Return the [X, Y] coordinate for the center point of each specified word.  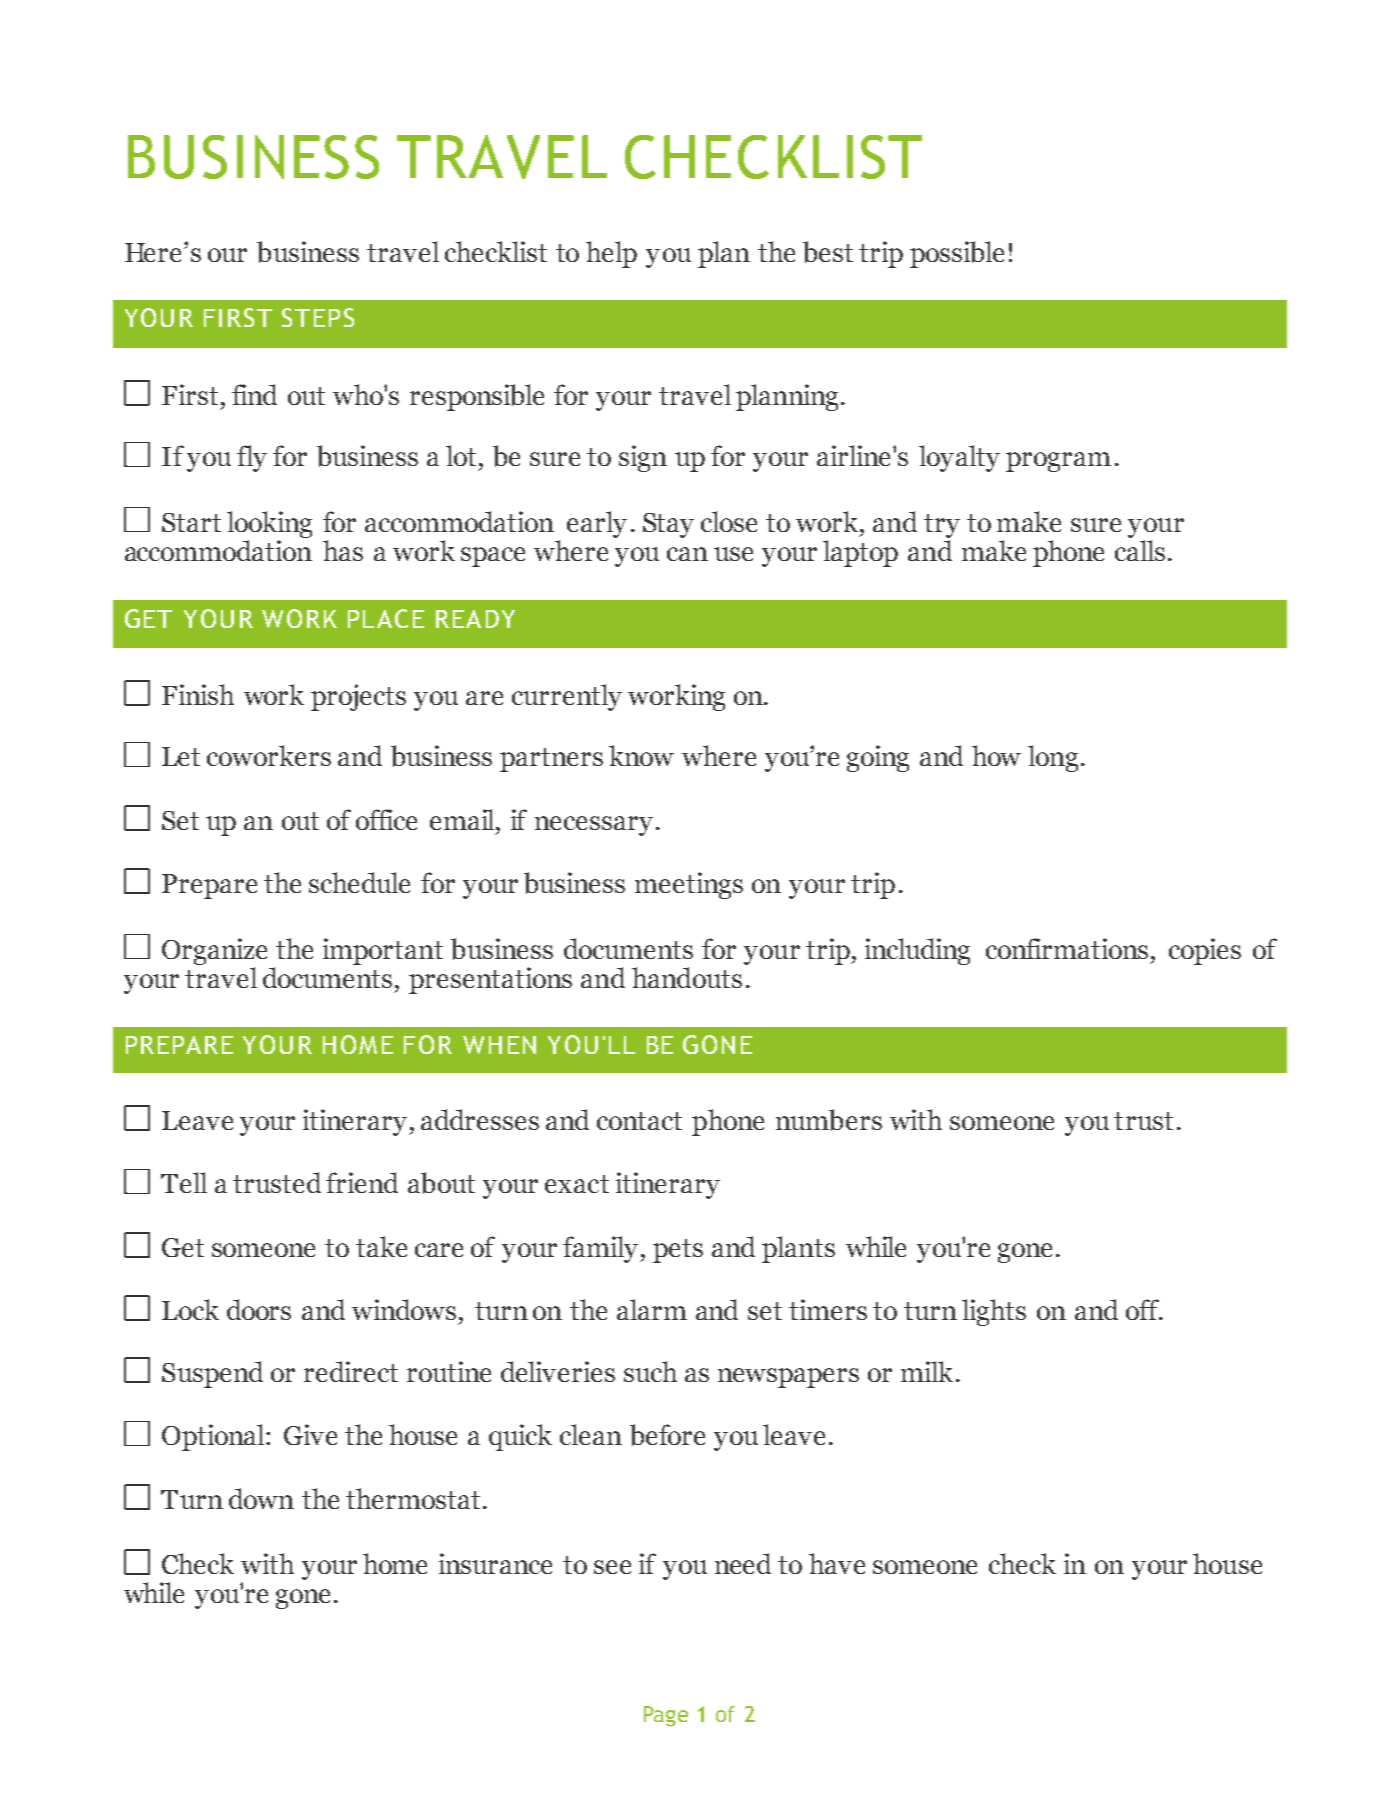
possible [957, 254]
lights [994, 1312]
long [1053, 758]
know [641, 755]
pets [678, 1251]
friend [362, 1182]
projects [358, 697]
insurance [495, 1563]
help [611, 254]
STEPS [318, 317]
